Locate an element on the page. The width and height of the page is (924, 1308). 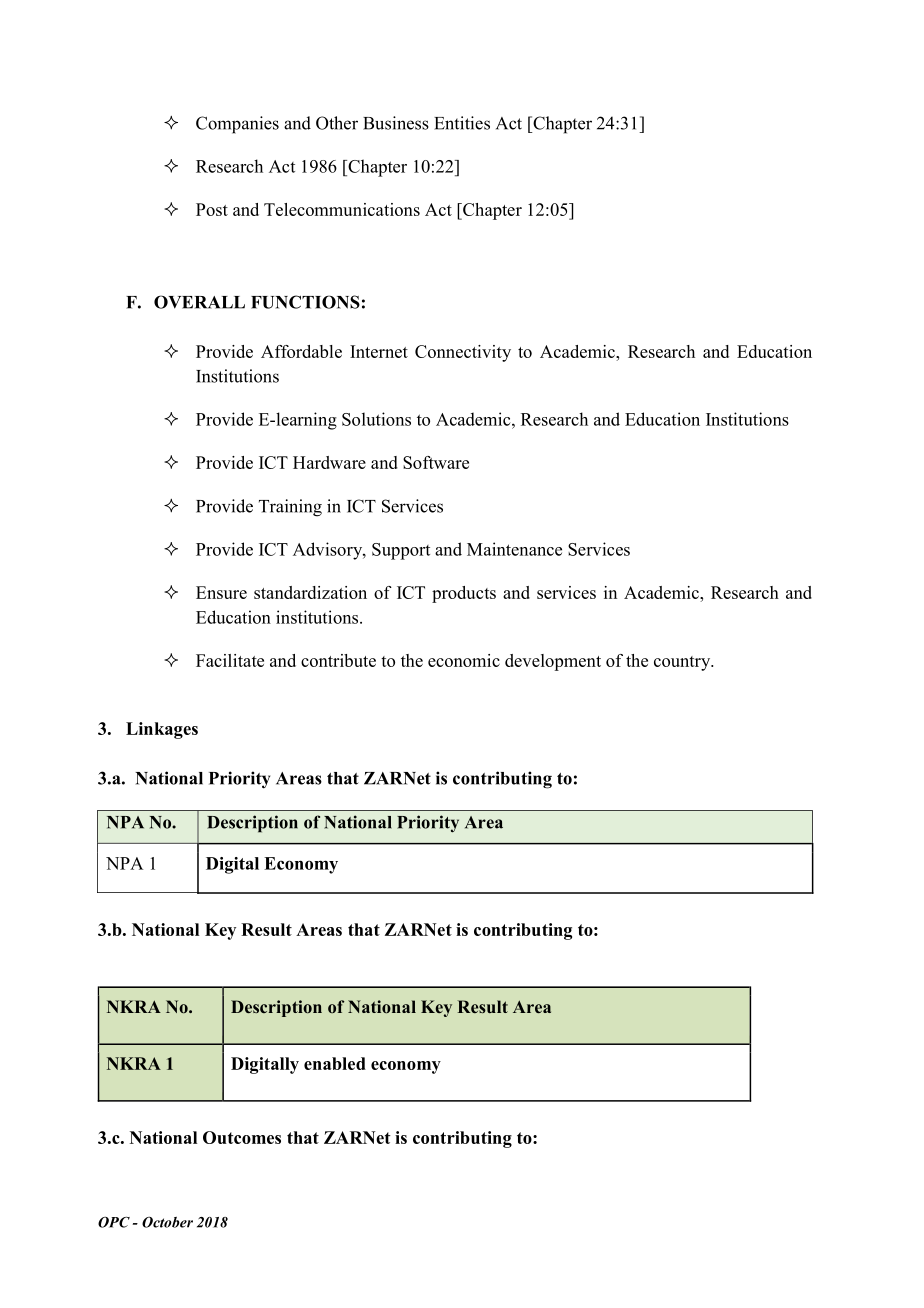
contribute is located at coordinates (338, 660).
